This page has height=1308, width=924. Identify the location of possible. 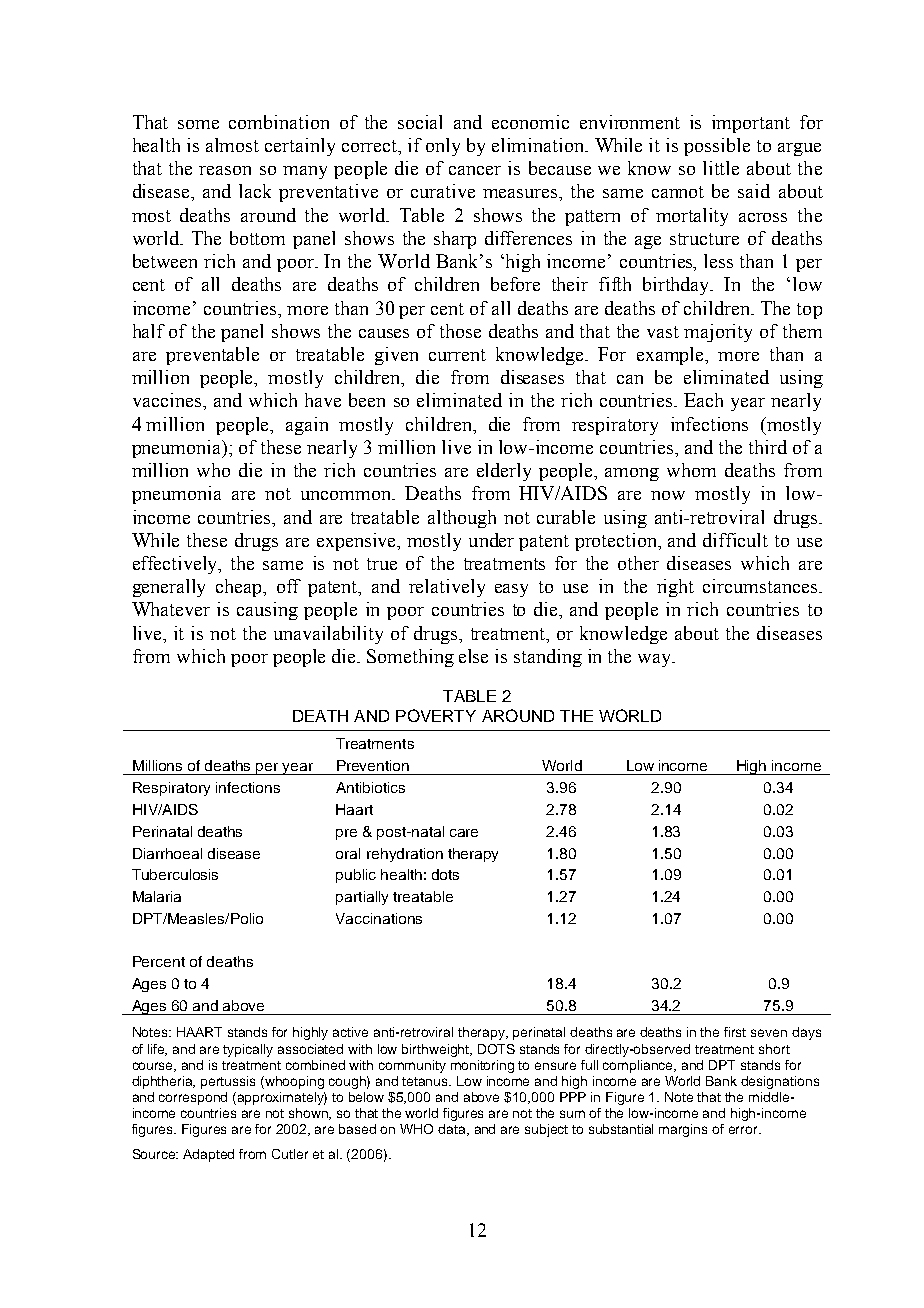
(717, 147).
